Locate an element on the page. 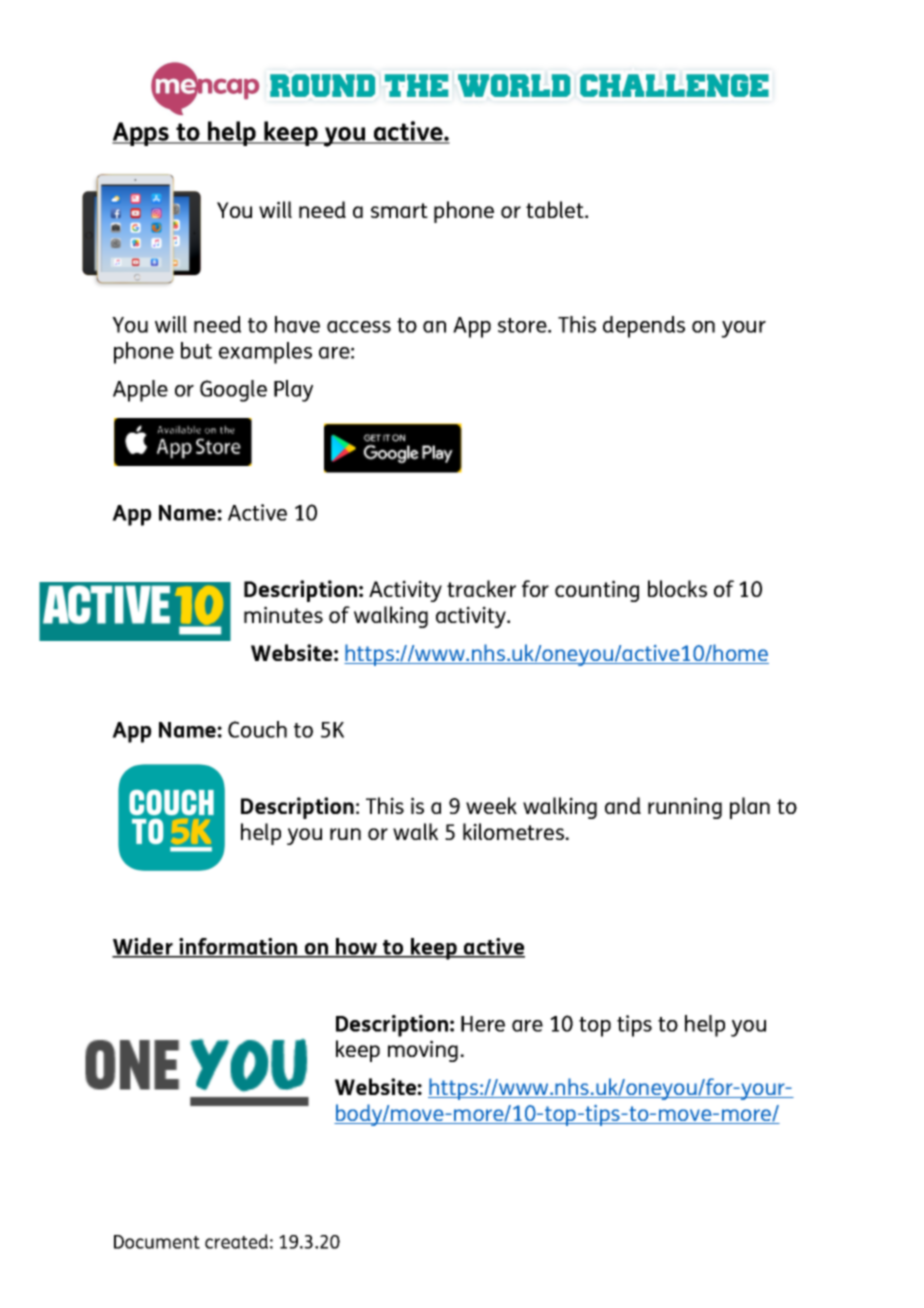 This image has width=924, height=1308. tracker is located at coordinates (481, 588).
